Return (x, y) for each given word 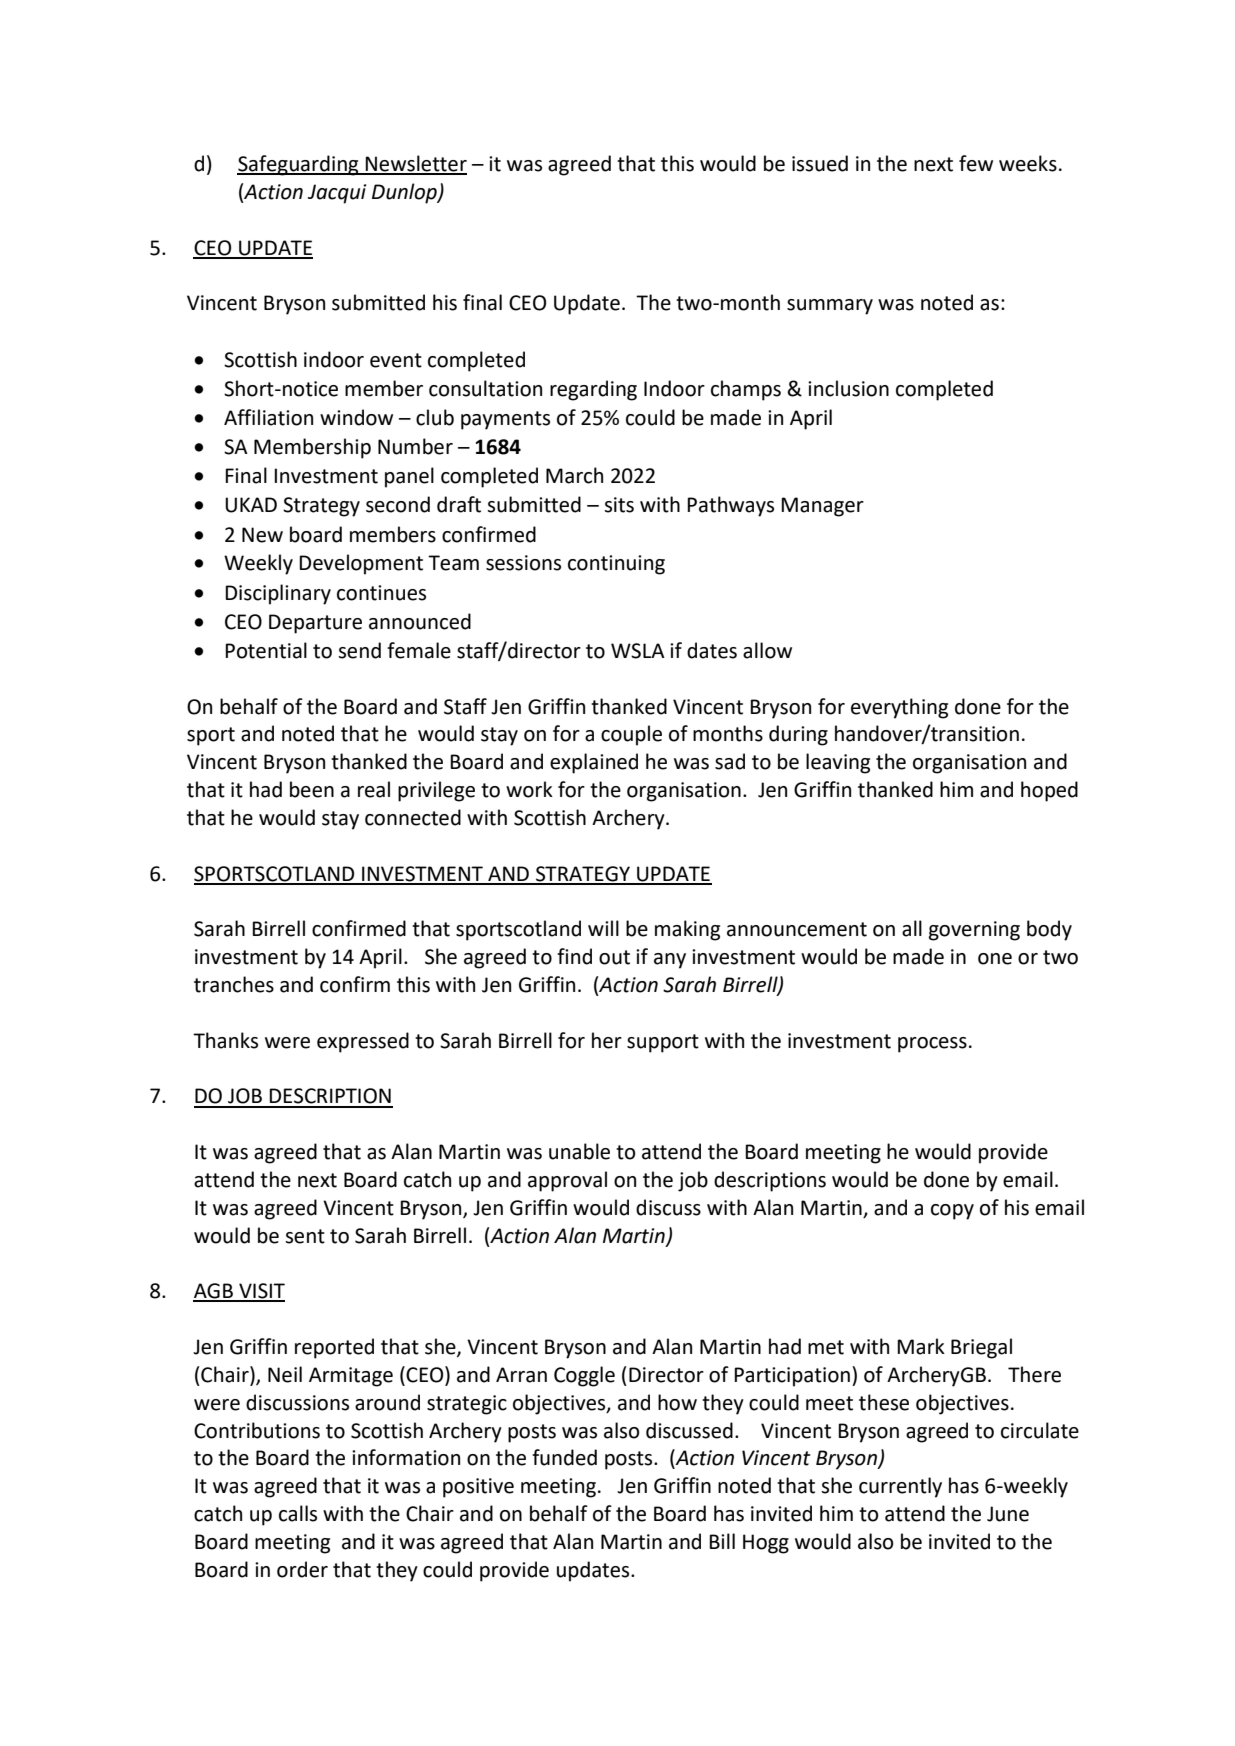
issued (820, 163)
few (976, 163)
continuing (616, 565)
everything (899, 708)
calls (298, 1513)
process (932, 1045)
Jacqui (337, 194)
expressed (363, 1042)
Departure (315, 624)
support (663, 1043)
